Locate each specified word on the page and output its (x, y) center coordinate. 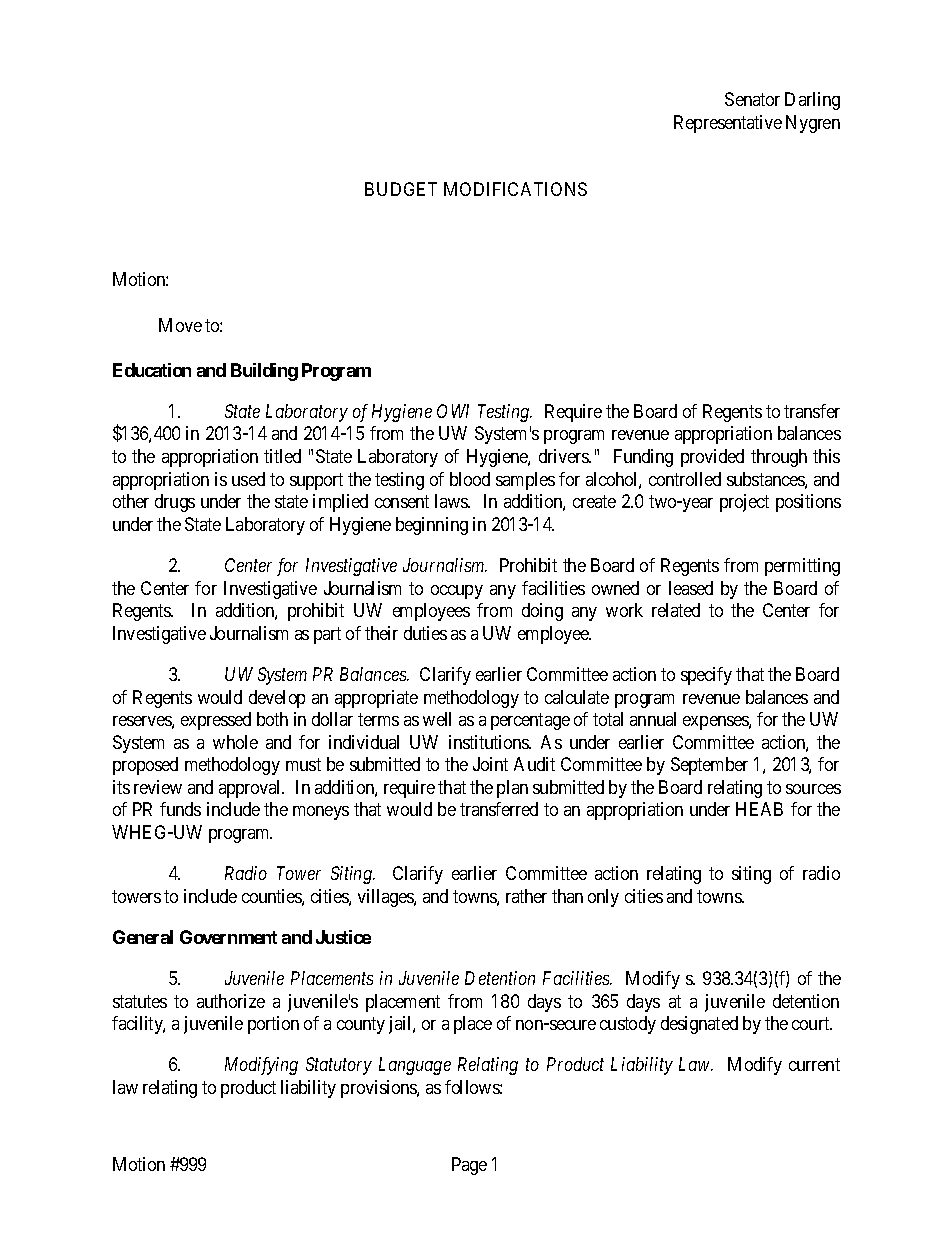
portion (273, 1025)
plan (512, 789)
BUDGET (401, 189)
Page (469, 1166)
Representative (728, 124)
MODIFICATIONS (515, 189)
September (709, 766)
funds (180, 809)
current (814, 1065)
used (248, 479)
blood (470, 479)
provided (712, 458)
